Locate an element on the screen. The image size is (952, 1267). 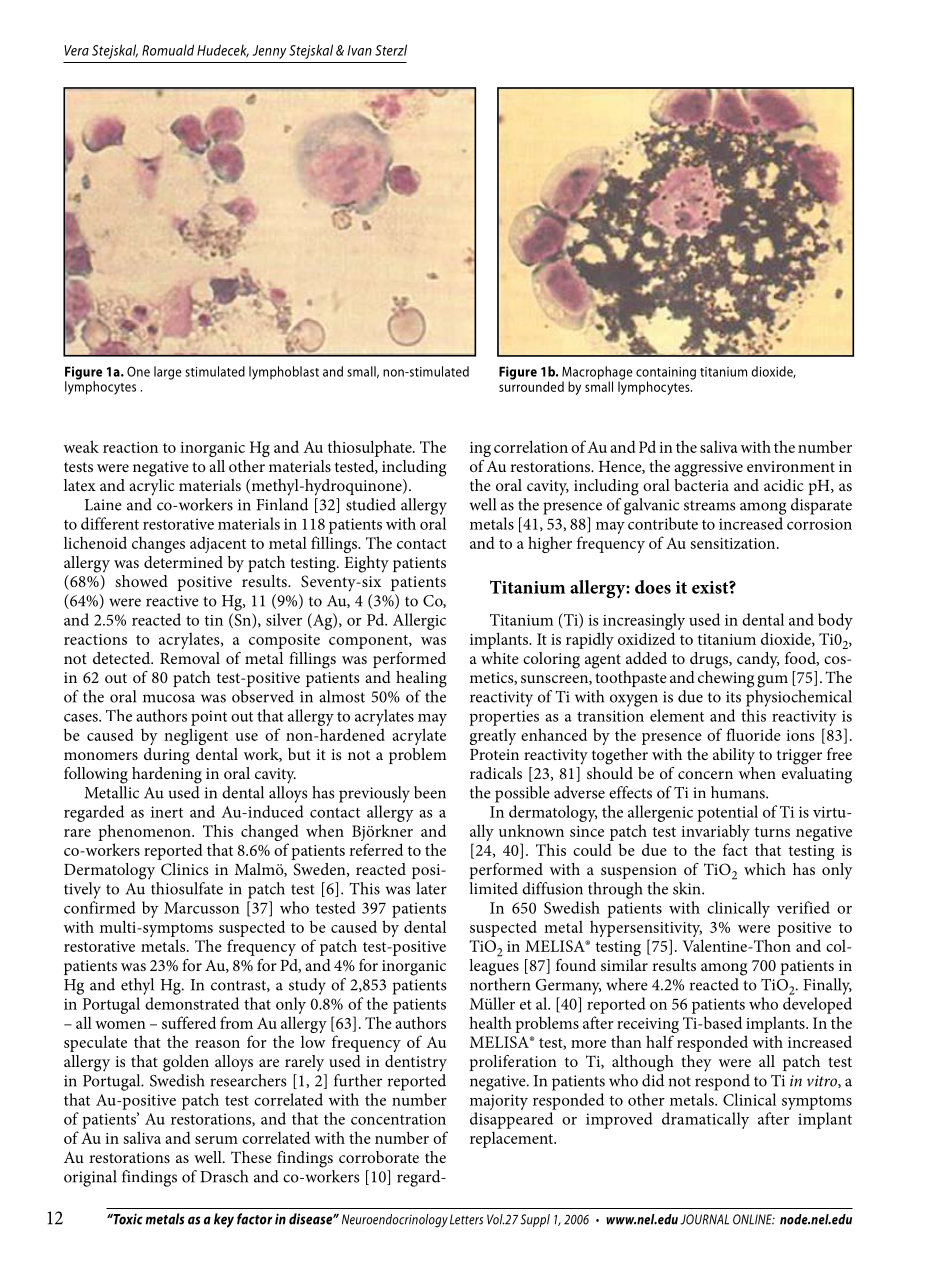
Letters is located at coordinates (466, 1219).
